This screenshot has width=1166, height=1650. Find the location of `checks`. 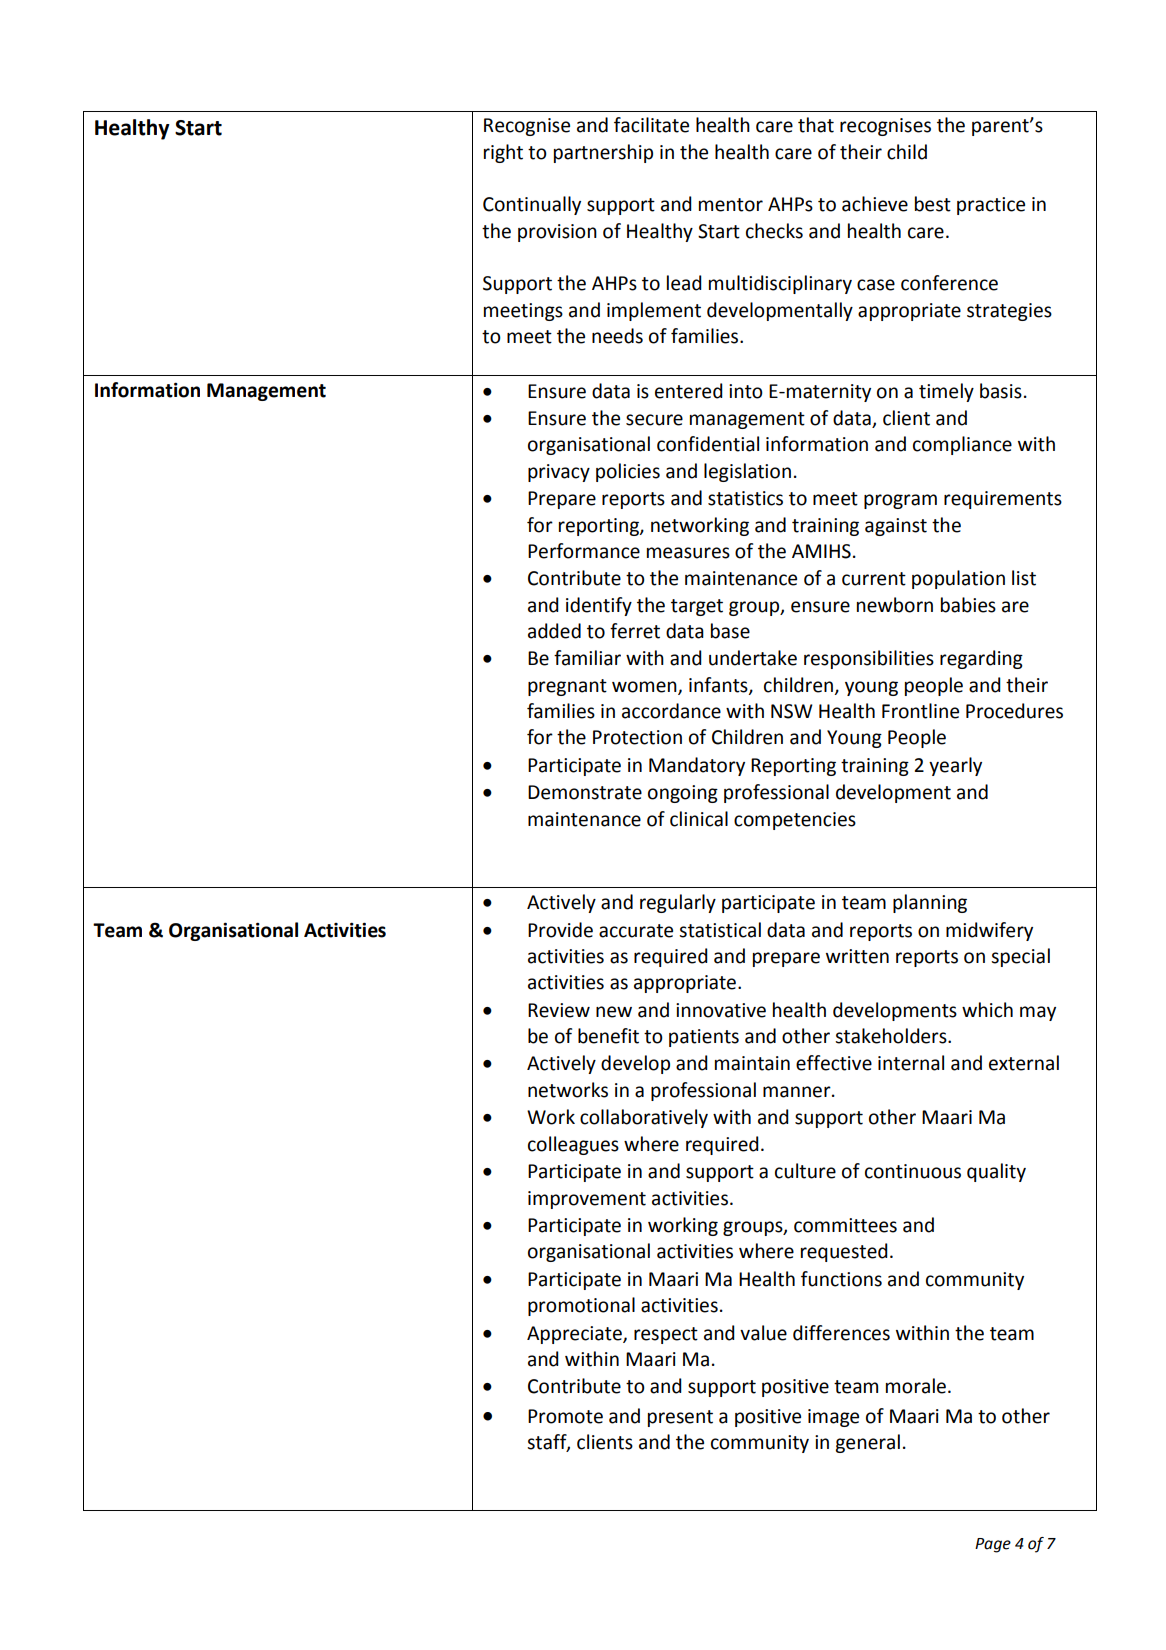

checks is located at coordinates (774, 231).
